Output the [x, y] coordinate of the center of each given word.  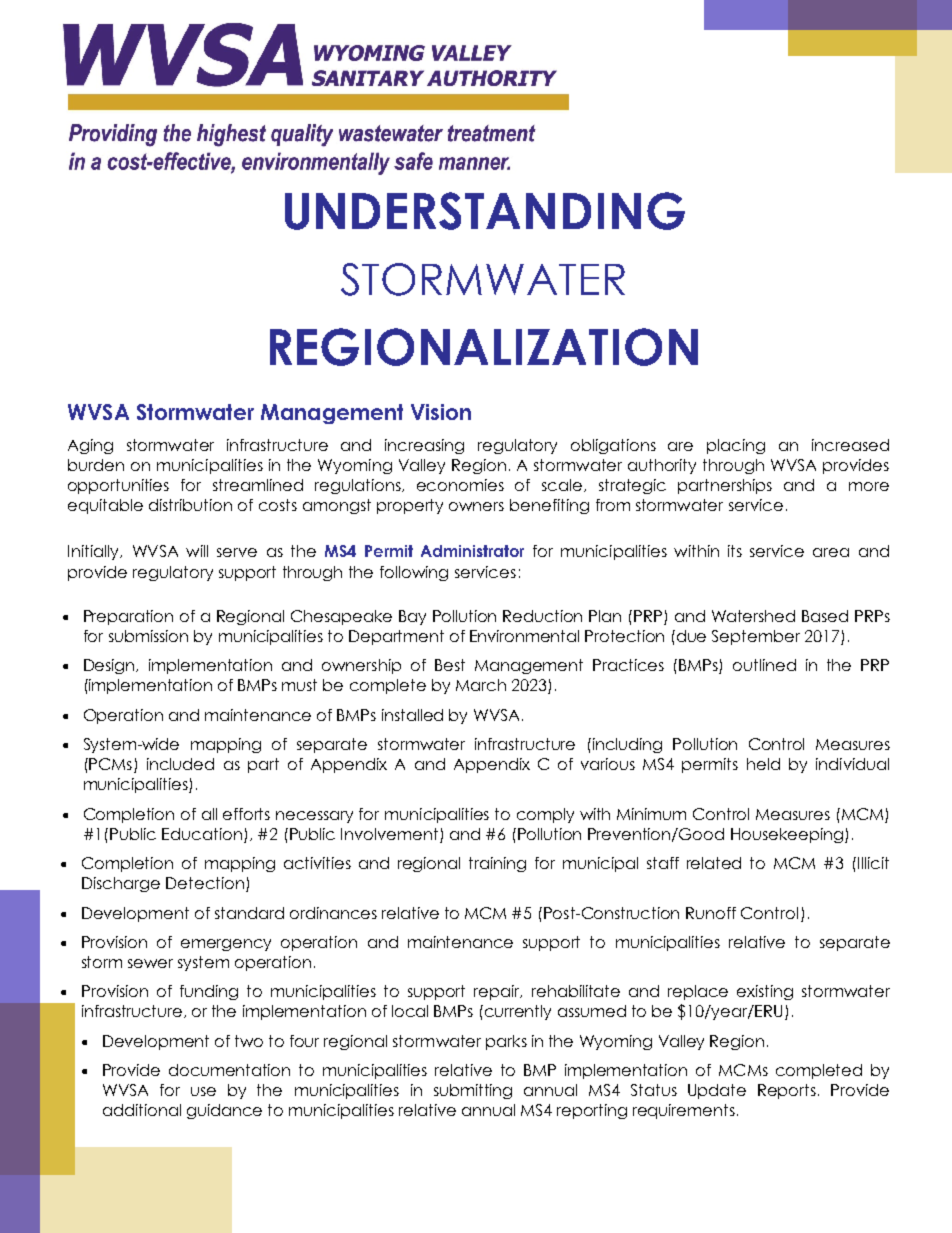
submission [148, 636]
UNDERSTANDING [485, 211]
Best [450, 665]
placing [736, 446]
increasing [424, 446]
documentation [229, 1070]
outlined [764, 665]
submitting [473, 1091]
